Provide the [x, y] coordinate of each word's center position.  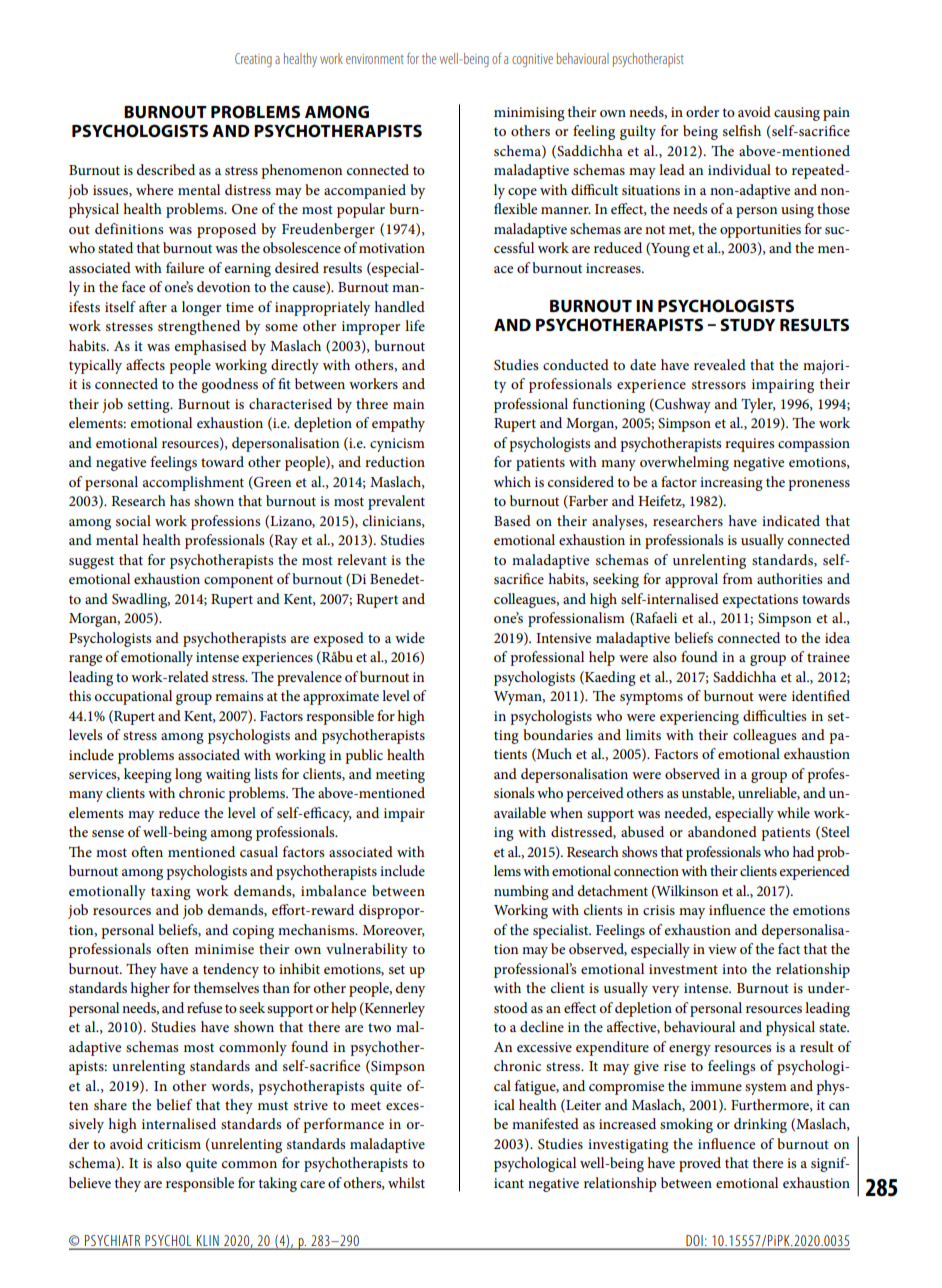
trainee [828, 657]
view [722, 949]
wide [410, 637]
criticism [174, 1144]
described [166, 169]
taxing [171, 893]
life [415, 325]
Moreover [394, 931]
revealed [720, 364]
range [85, 660]
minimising [529, 114]
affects [145, 364]
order [702, 111]
